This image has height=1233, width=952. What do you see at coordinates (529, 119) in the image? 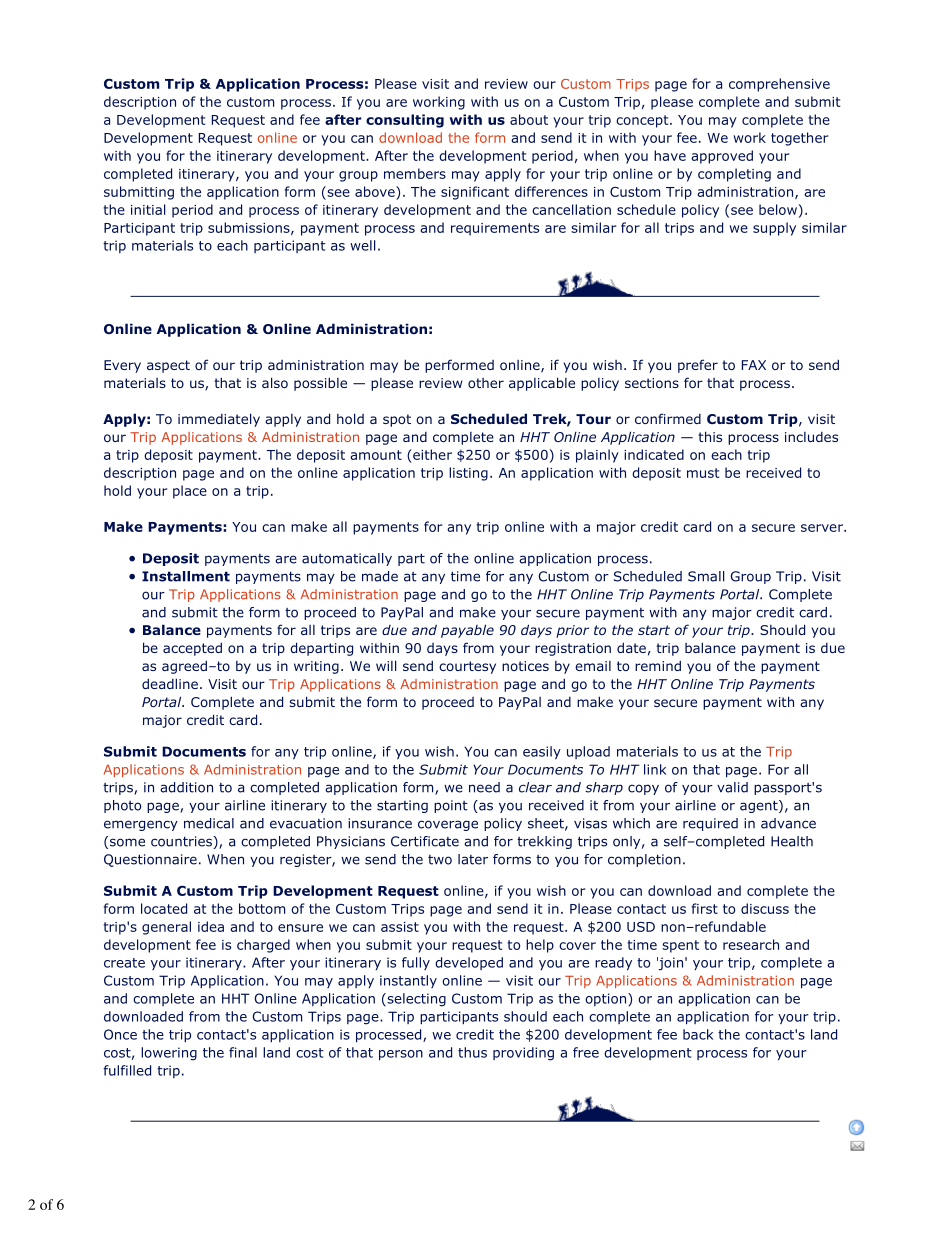
I see `about` at bounding box center [529, 119].
